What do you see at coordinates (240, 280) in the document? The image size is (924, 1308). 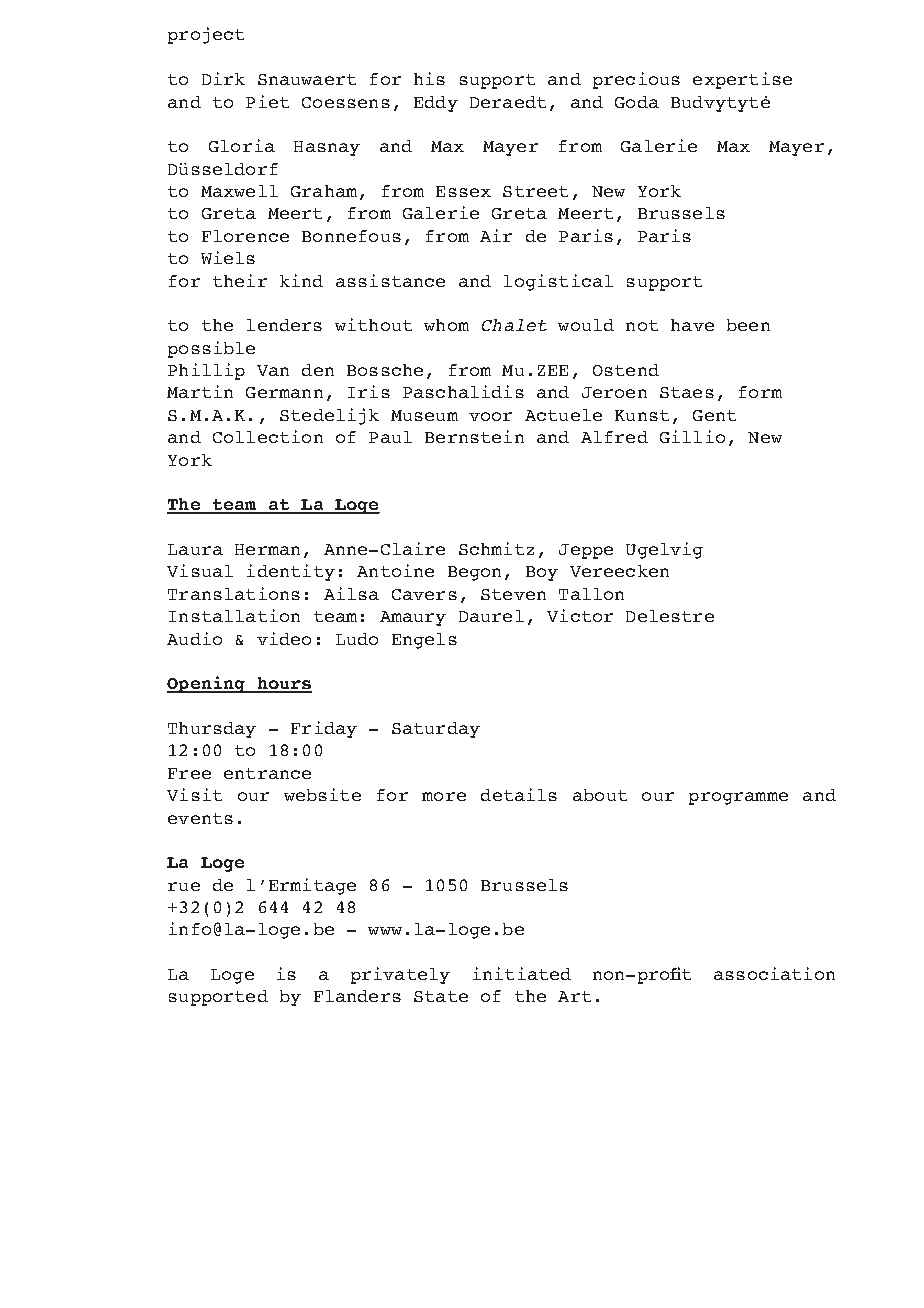 I see `their` at bounding box center [240, 280].
